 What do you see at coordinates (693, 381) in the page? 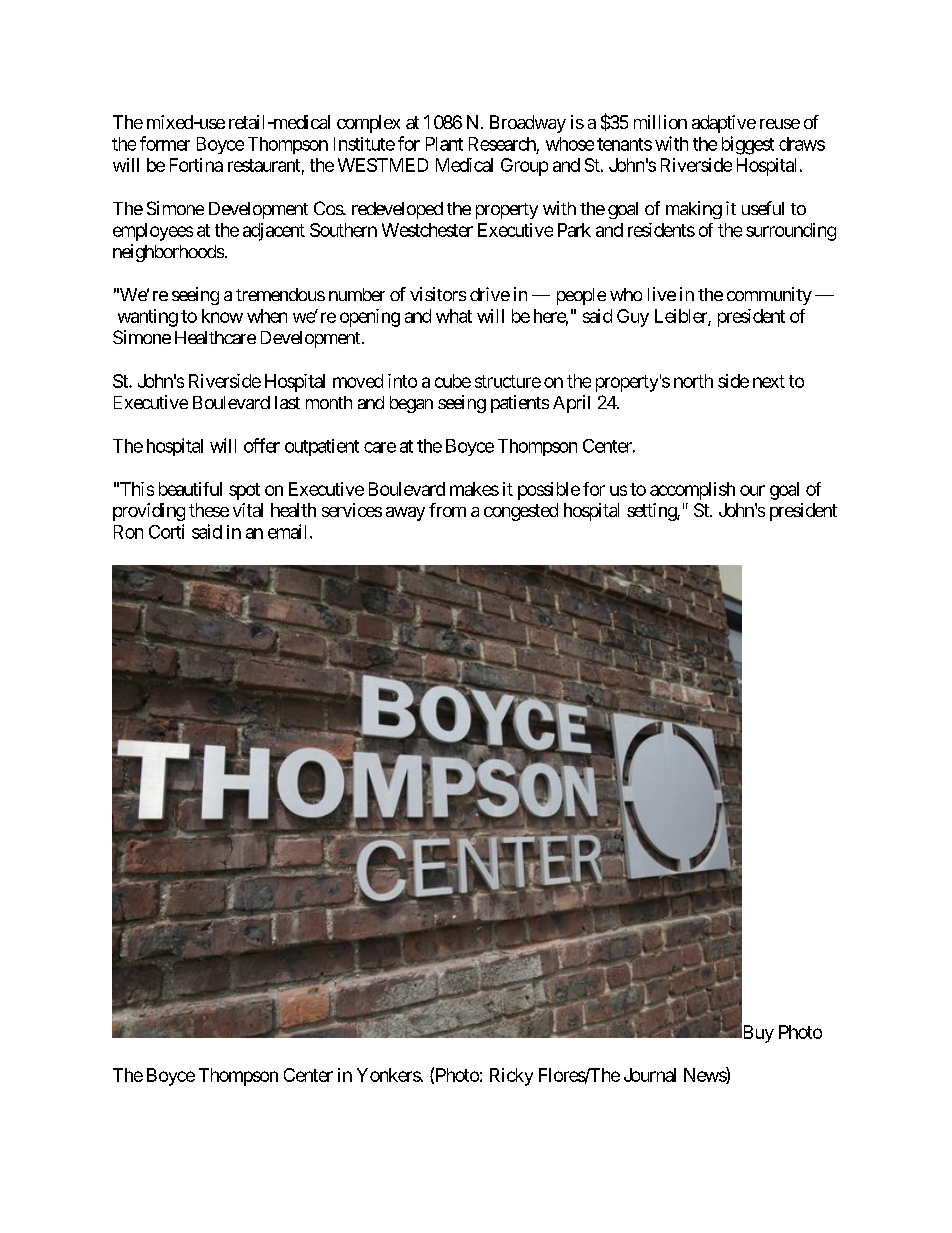
I see `north` at bounding box center [693, 381].
